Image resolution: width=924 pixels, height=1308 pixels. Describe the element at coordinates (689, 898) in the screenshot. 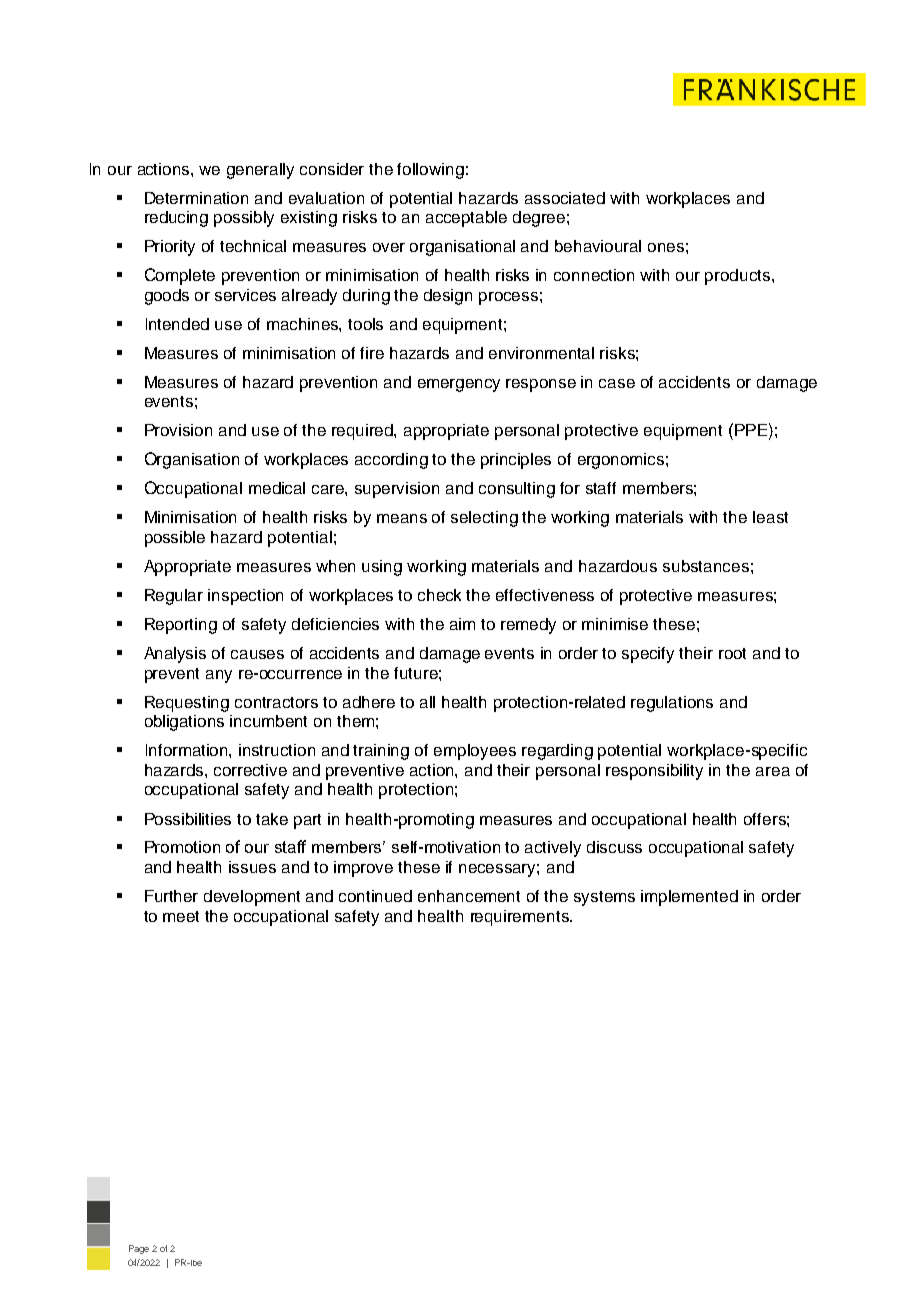

I see `implemented` at that location.
